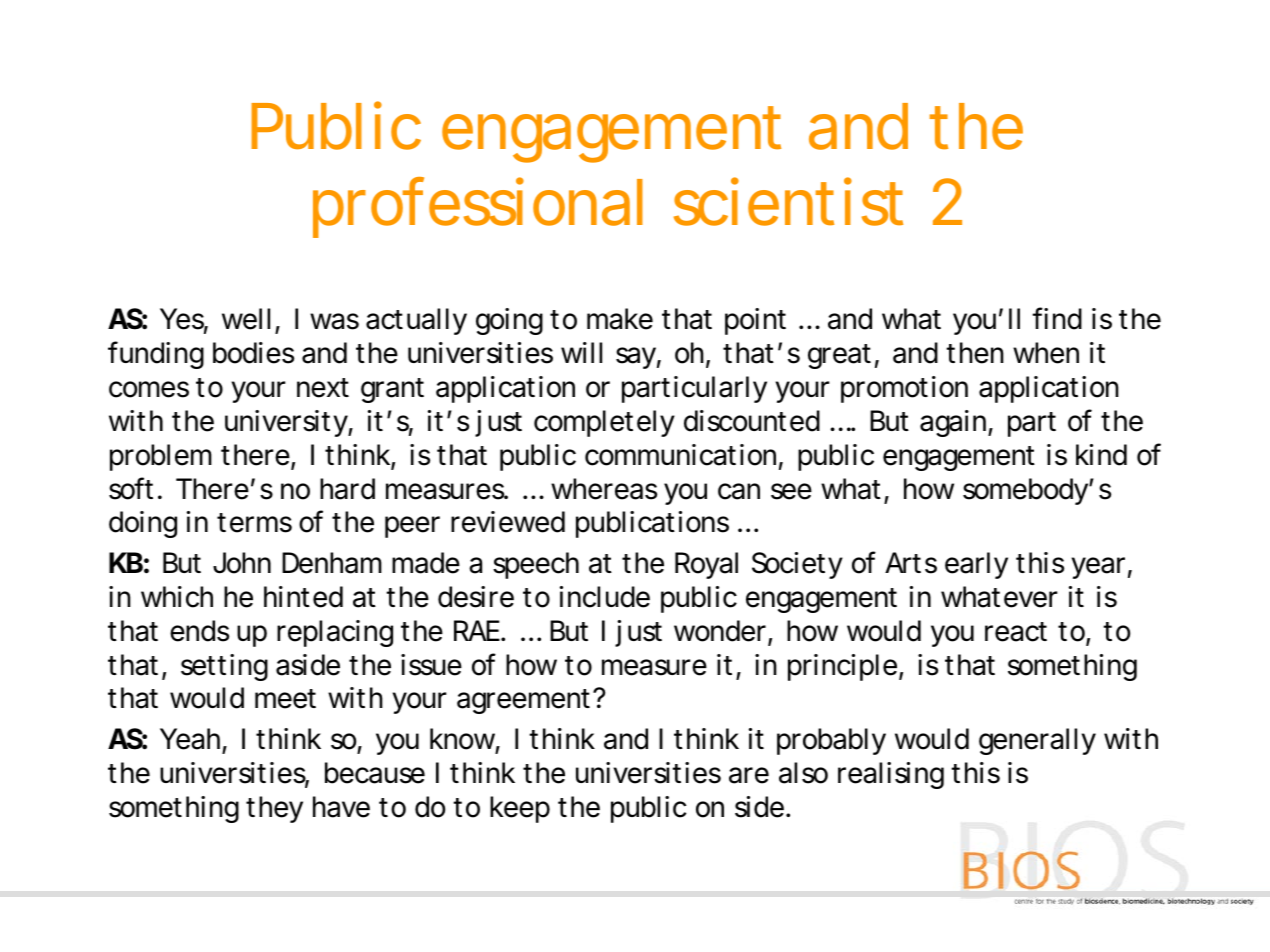 The image size is (1270, 952). Describe the element at coordinates (478, 207) in the document. I see `professional` at that location.
